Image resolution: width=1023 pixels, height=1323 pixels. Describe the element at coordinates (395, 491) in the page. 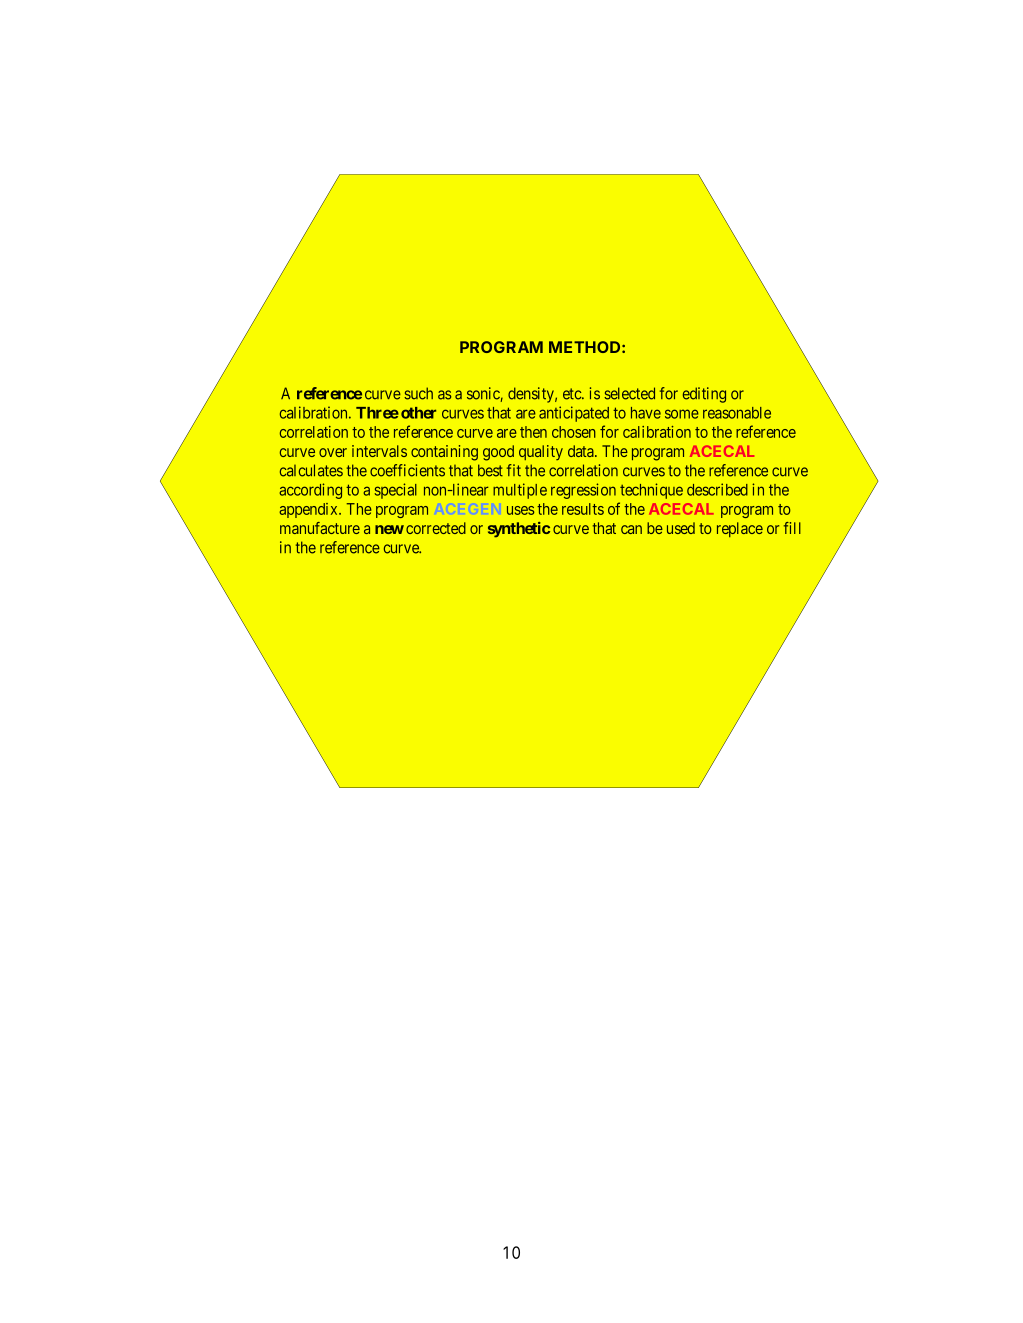

I see `special` at that location.
